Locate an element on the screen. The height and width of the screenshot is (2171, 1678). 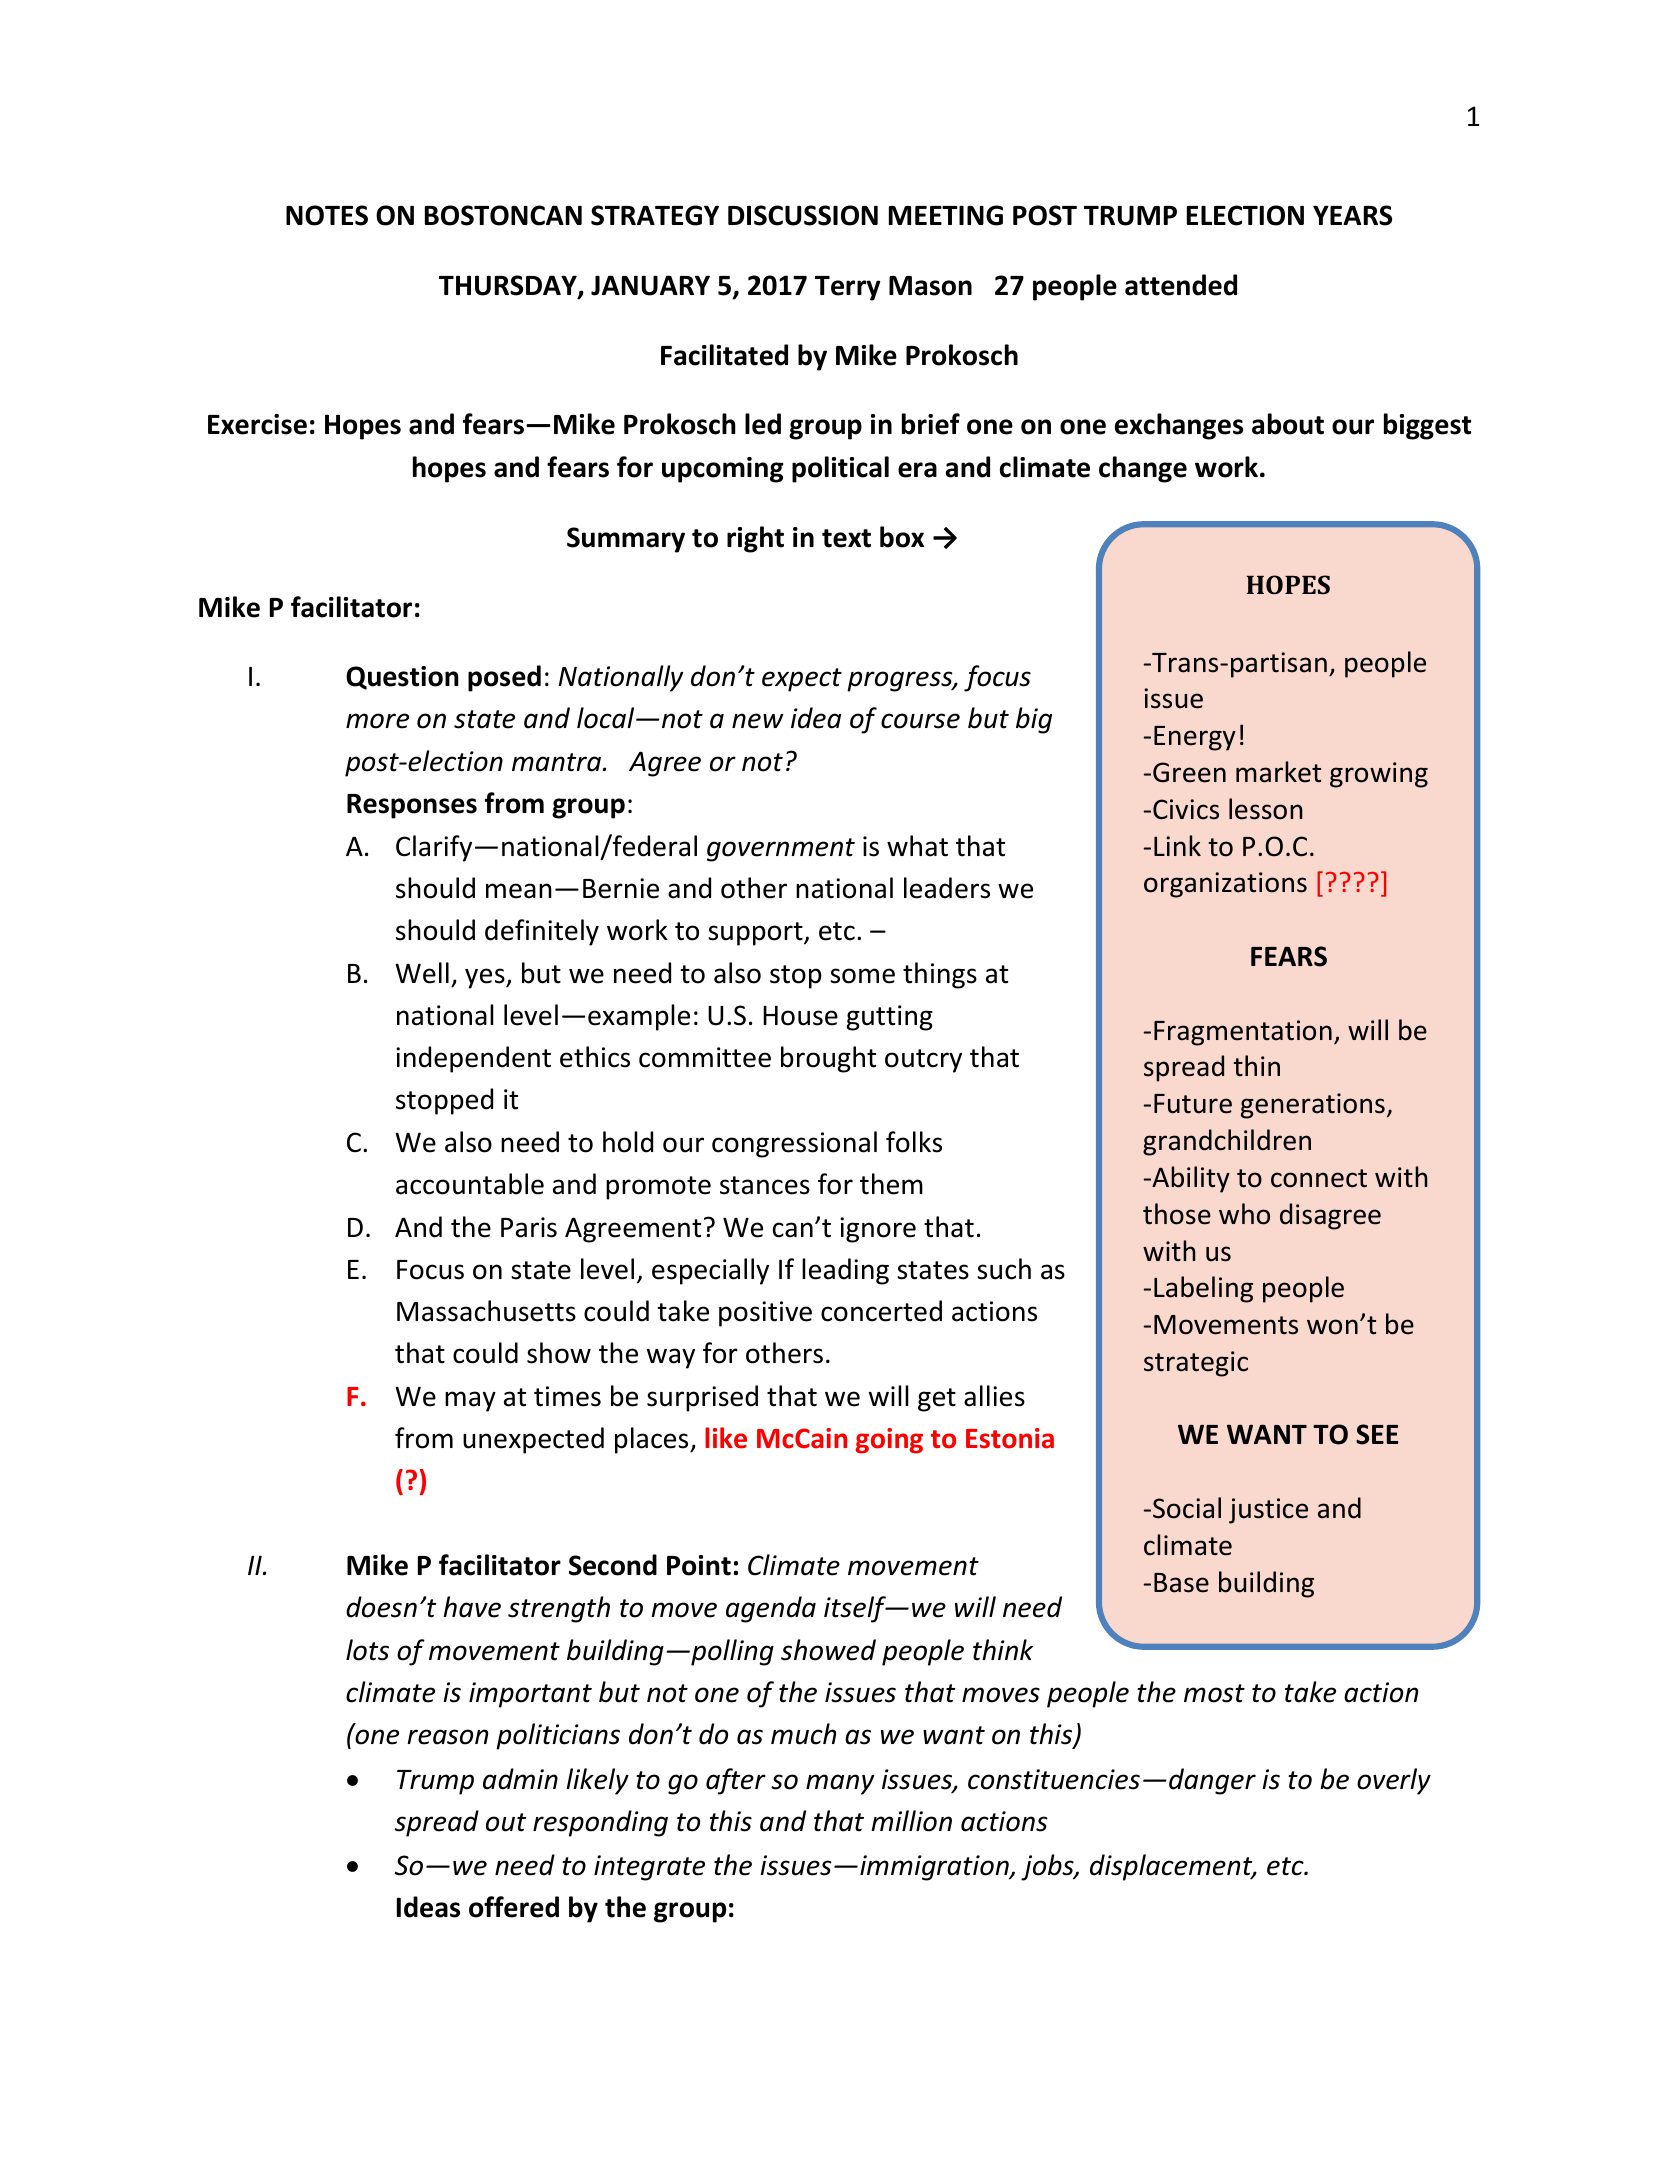
NOTES is located at coordinates (327, 215).
